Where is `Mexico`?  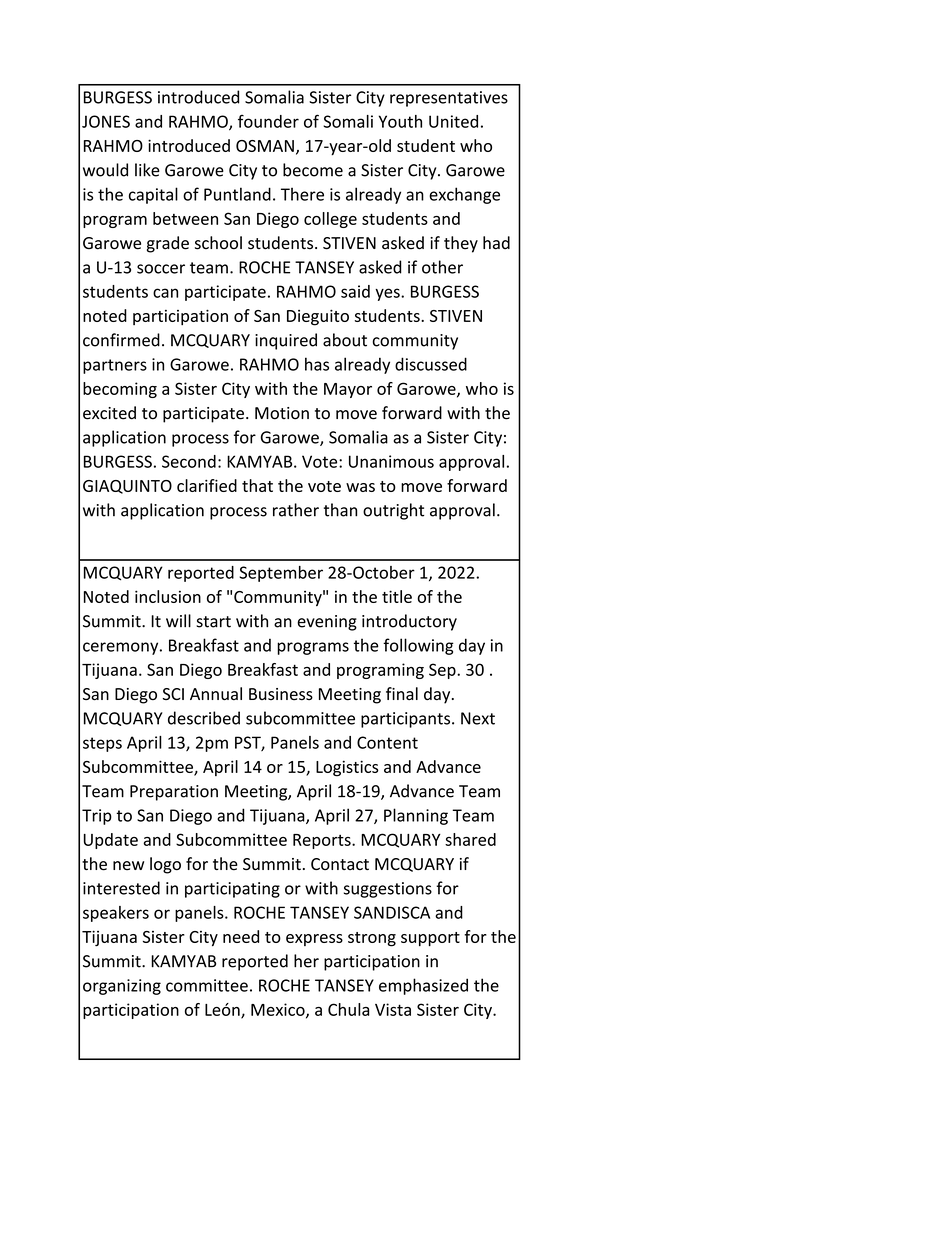 Mexico is located at coordinates (279, 1010).
